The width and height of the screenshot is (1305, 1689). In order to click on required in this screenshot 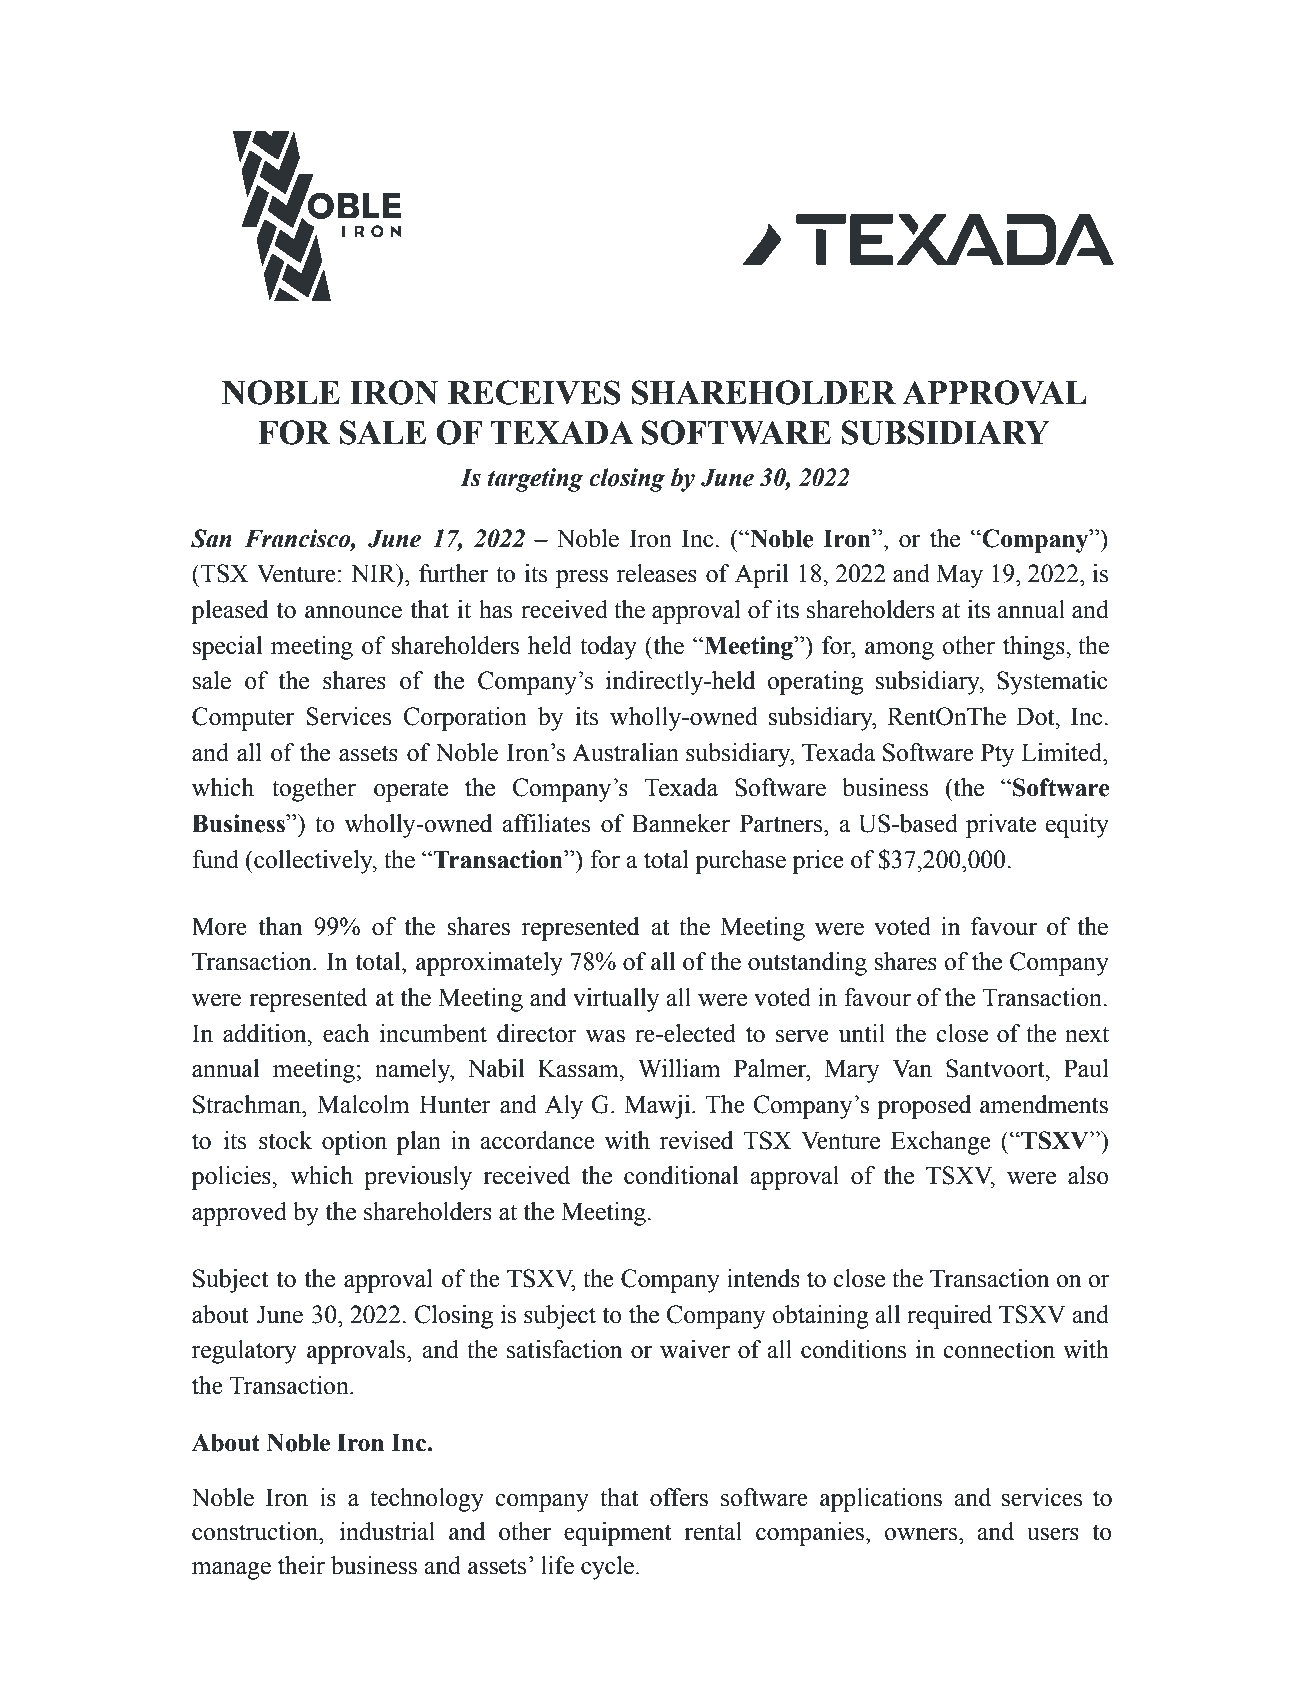, I will do `click(949, 1317)`.
